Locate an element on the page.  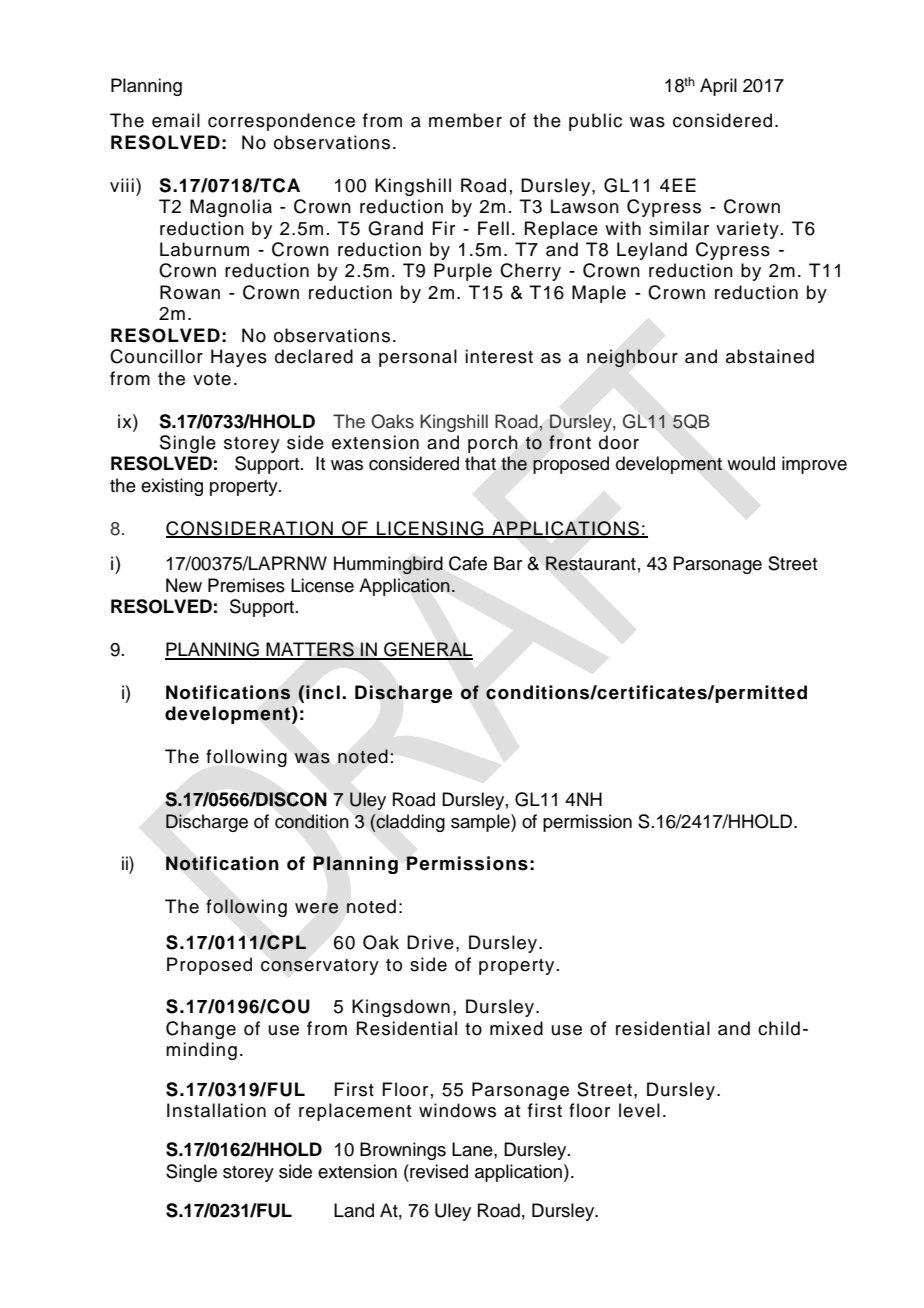
email is located at coordinates (176, 120).
